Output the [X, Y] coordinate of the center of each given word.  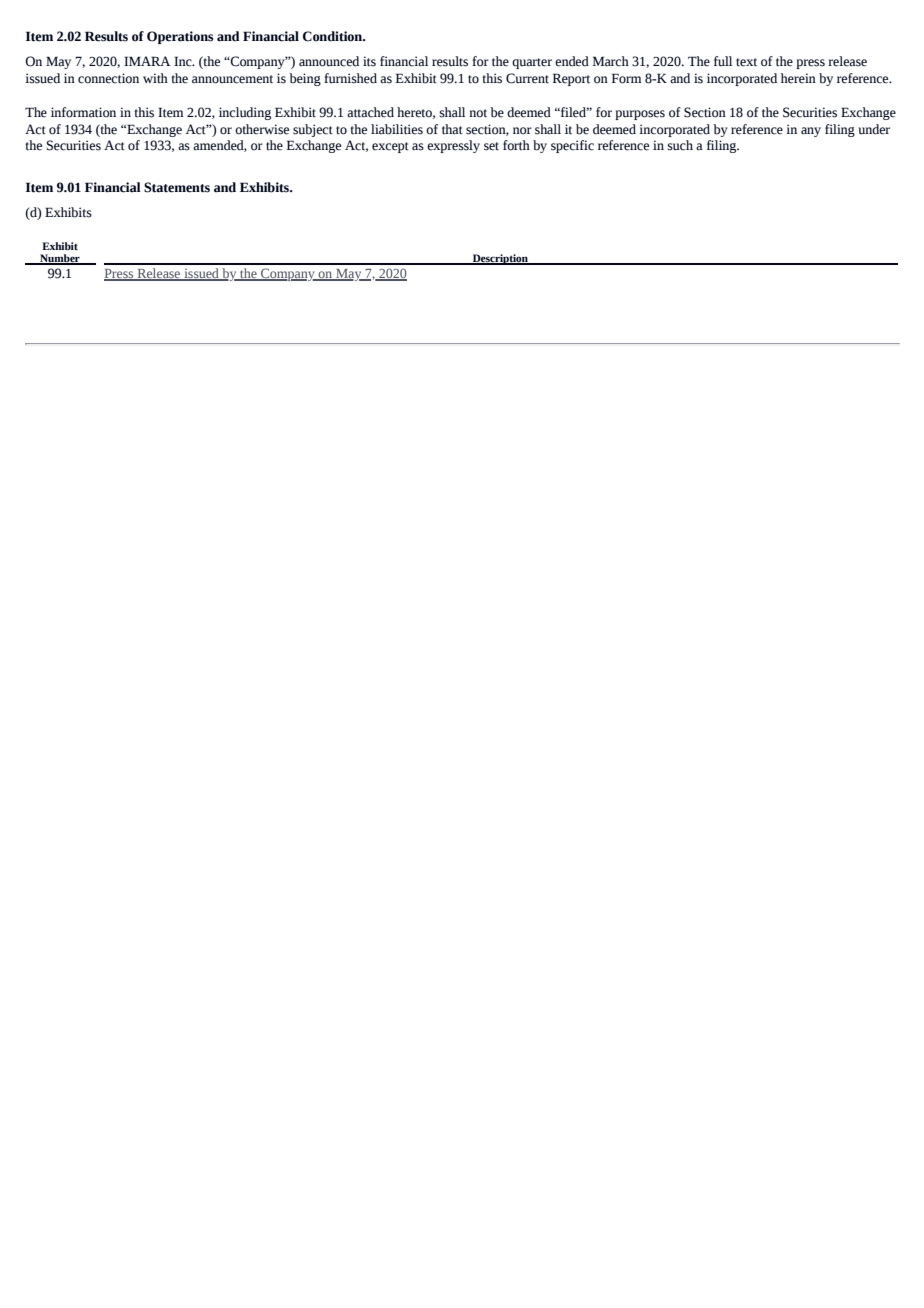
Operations [180, 37]
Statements [177, 187]
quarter [532, 63]
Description [500, 259]
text [746, 62]
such [680, 145]
